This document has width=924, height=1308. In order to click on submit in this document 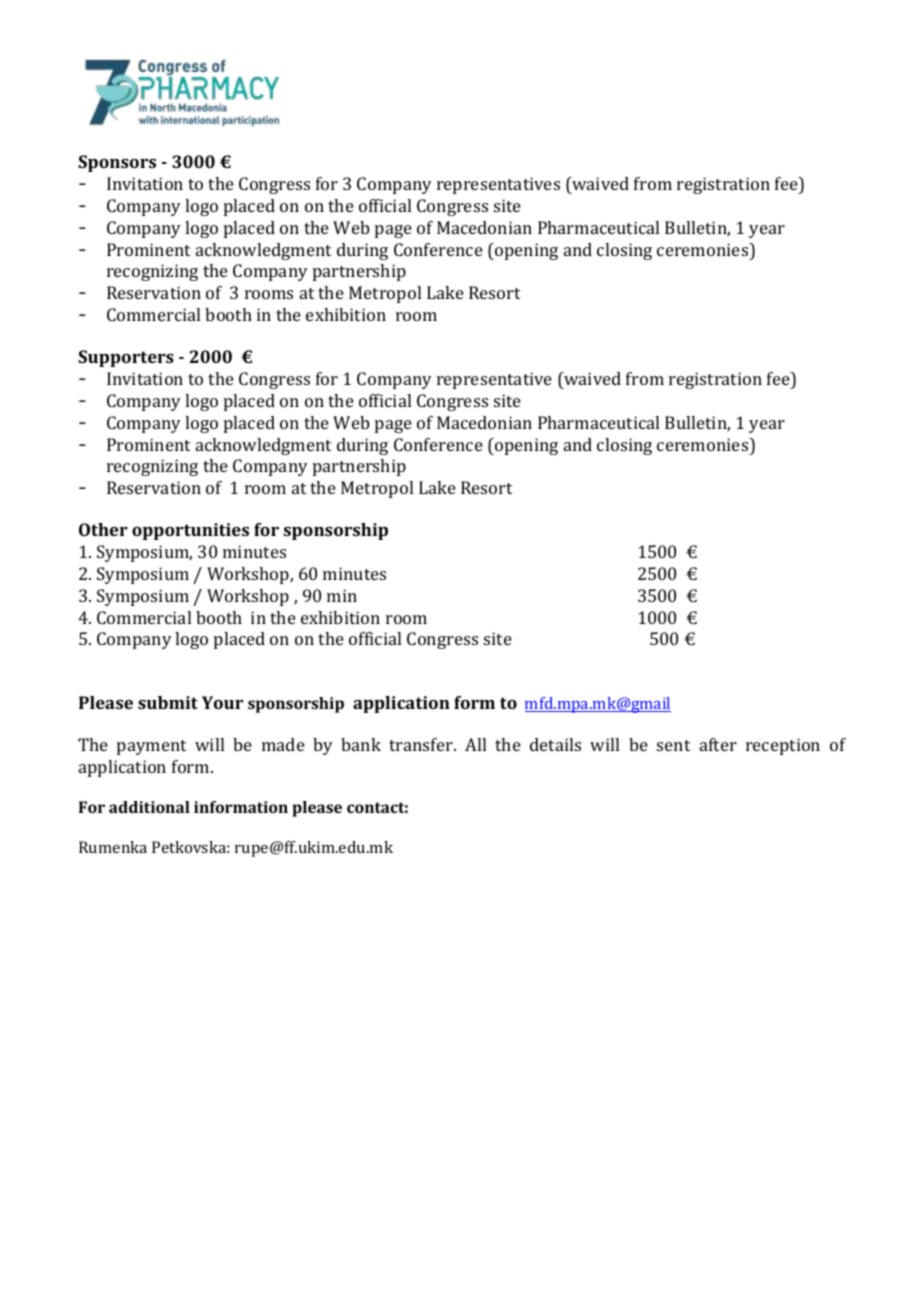, I will do `click(168, 702)`.
